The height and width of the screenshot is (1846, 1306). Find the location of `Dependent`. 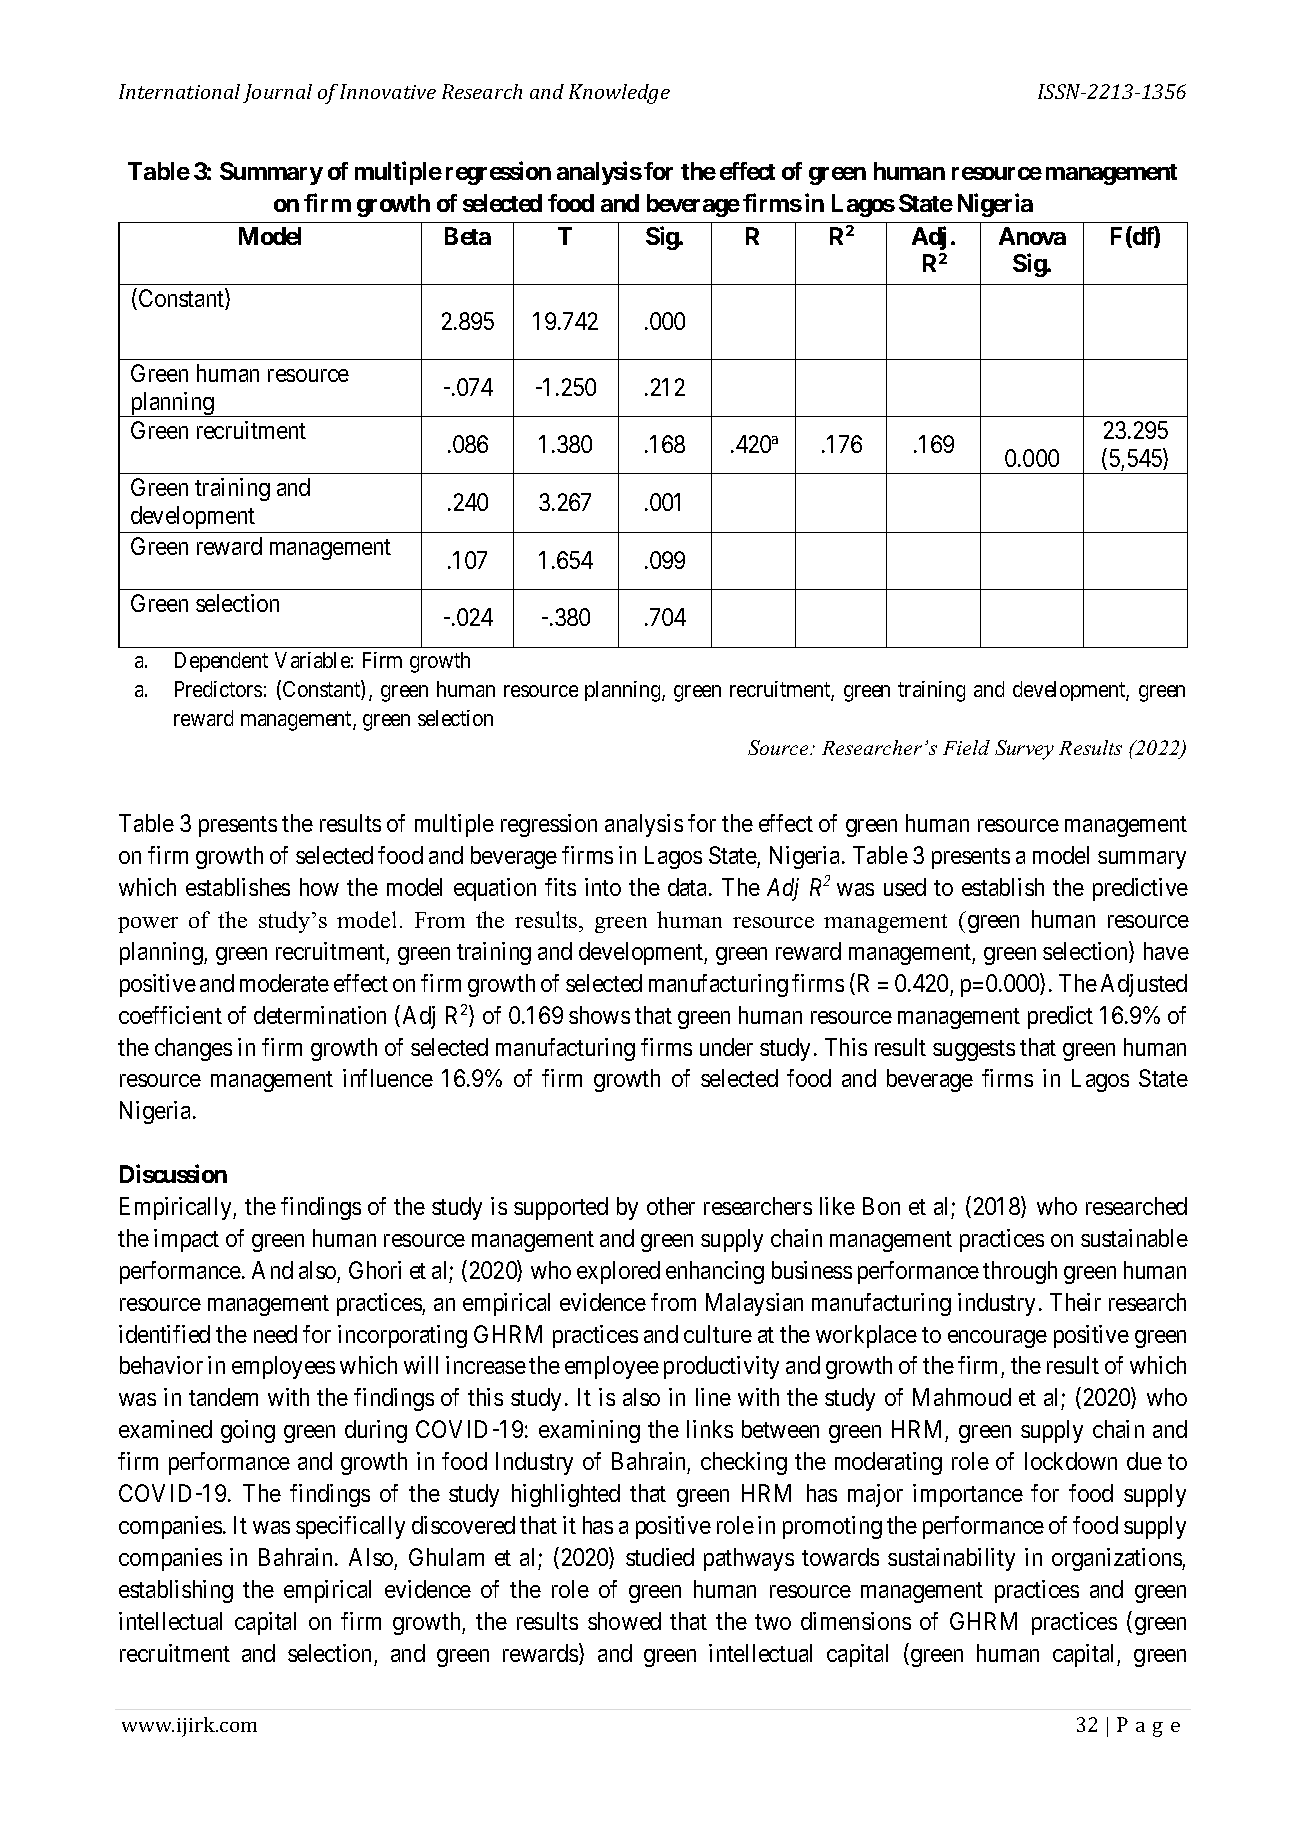

Dependent is located at coordinates (221, 662).
